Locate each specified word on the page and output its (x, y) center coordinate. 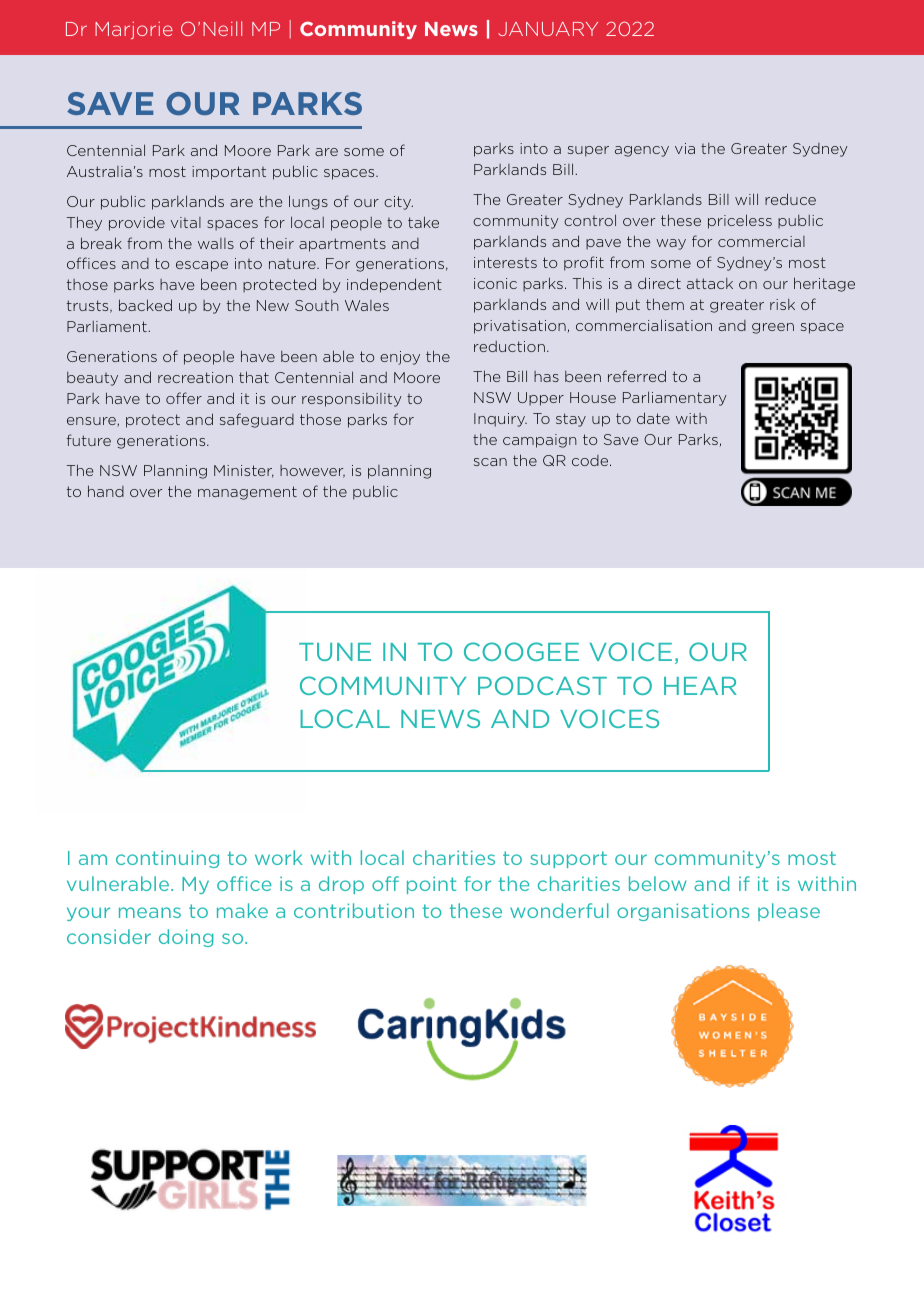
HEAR (700, 686)
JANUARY (548, 29)
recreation (195, 377)
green (773, 328)
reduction (509, 346)
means (150, 912)
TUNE (335, 652)
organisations (683, 912)
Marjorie (134, 30)
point (431, 885)
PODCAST (542, 685)
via (685, 148)
